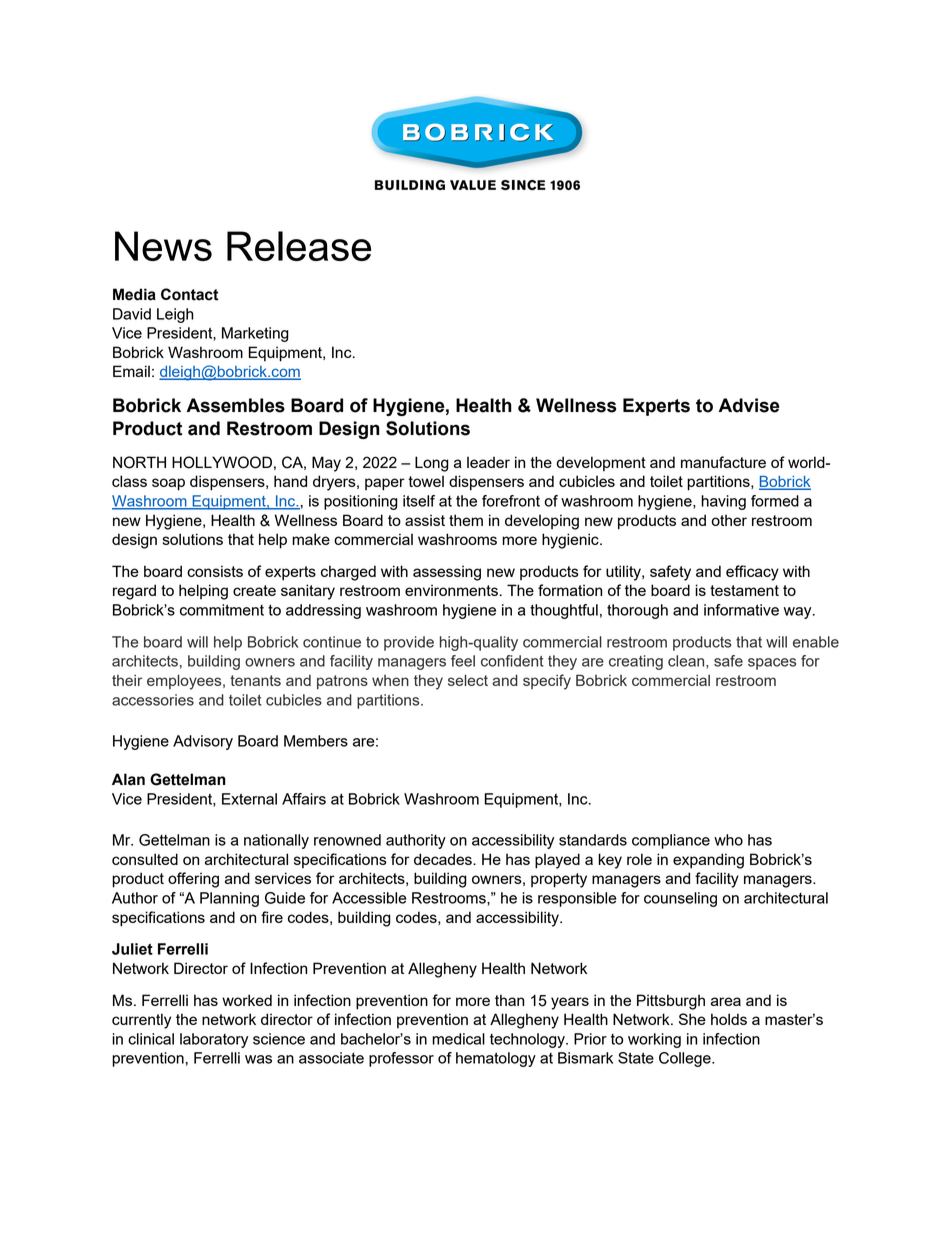 The height and width of the screenshot is (1233, 952). What do you see at coordinates (748, 405) in the screenshot?
I see `Advise` at bounding box center [748, 405].
